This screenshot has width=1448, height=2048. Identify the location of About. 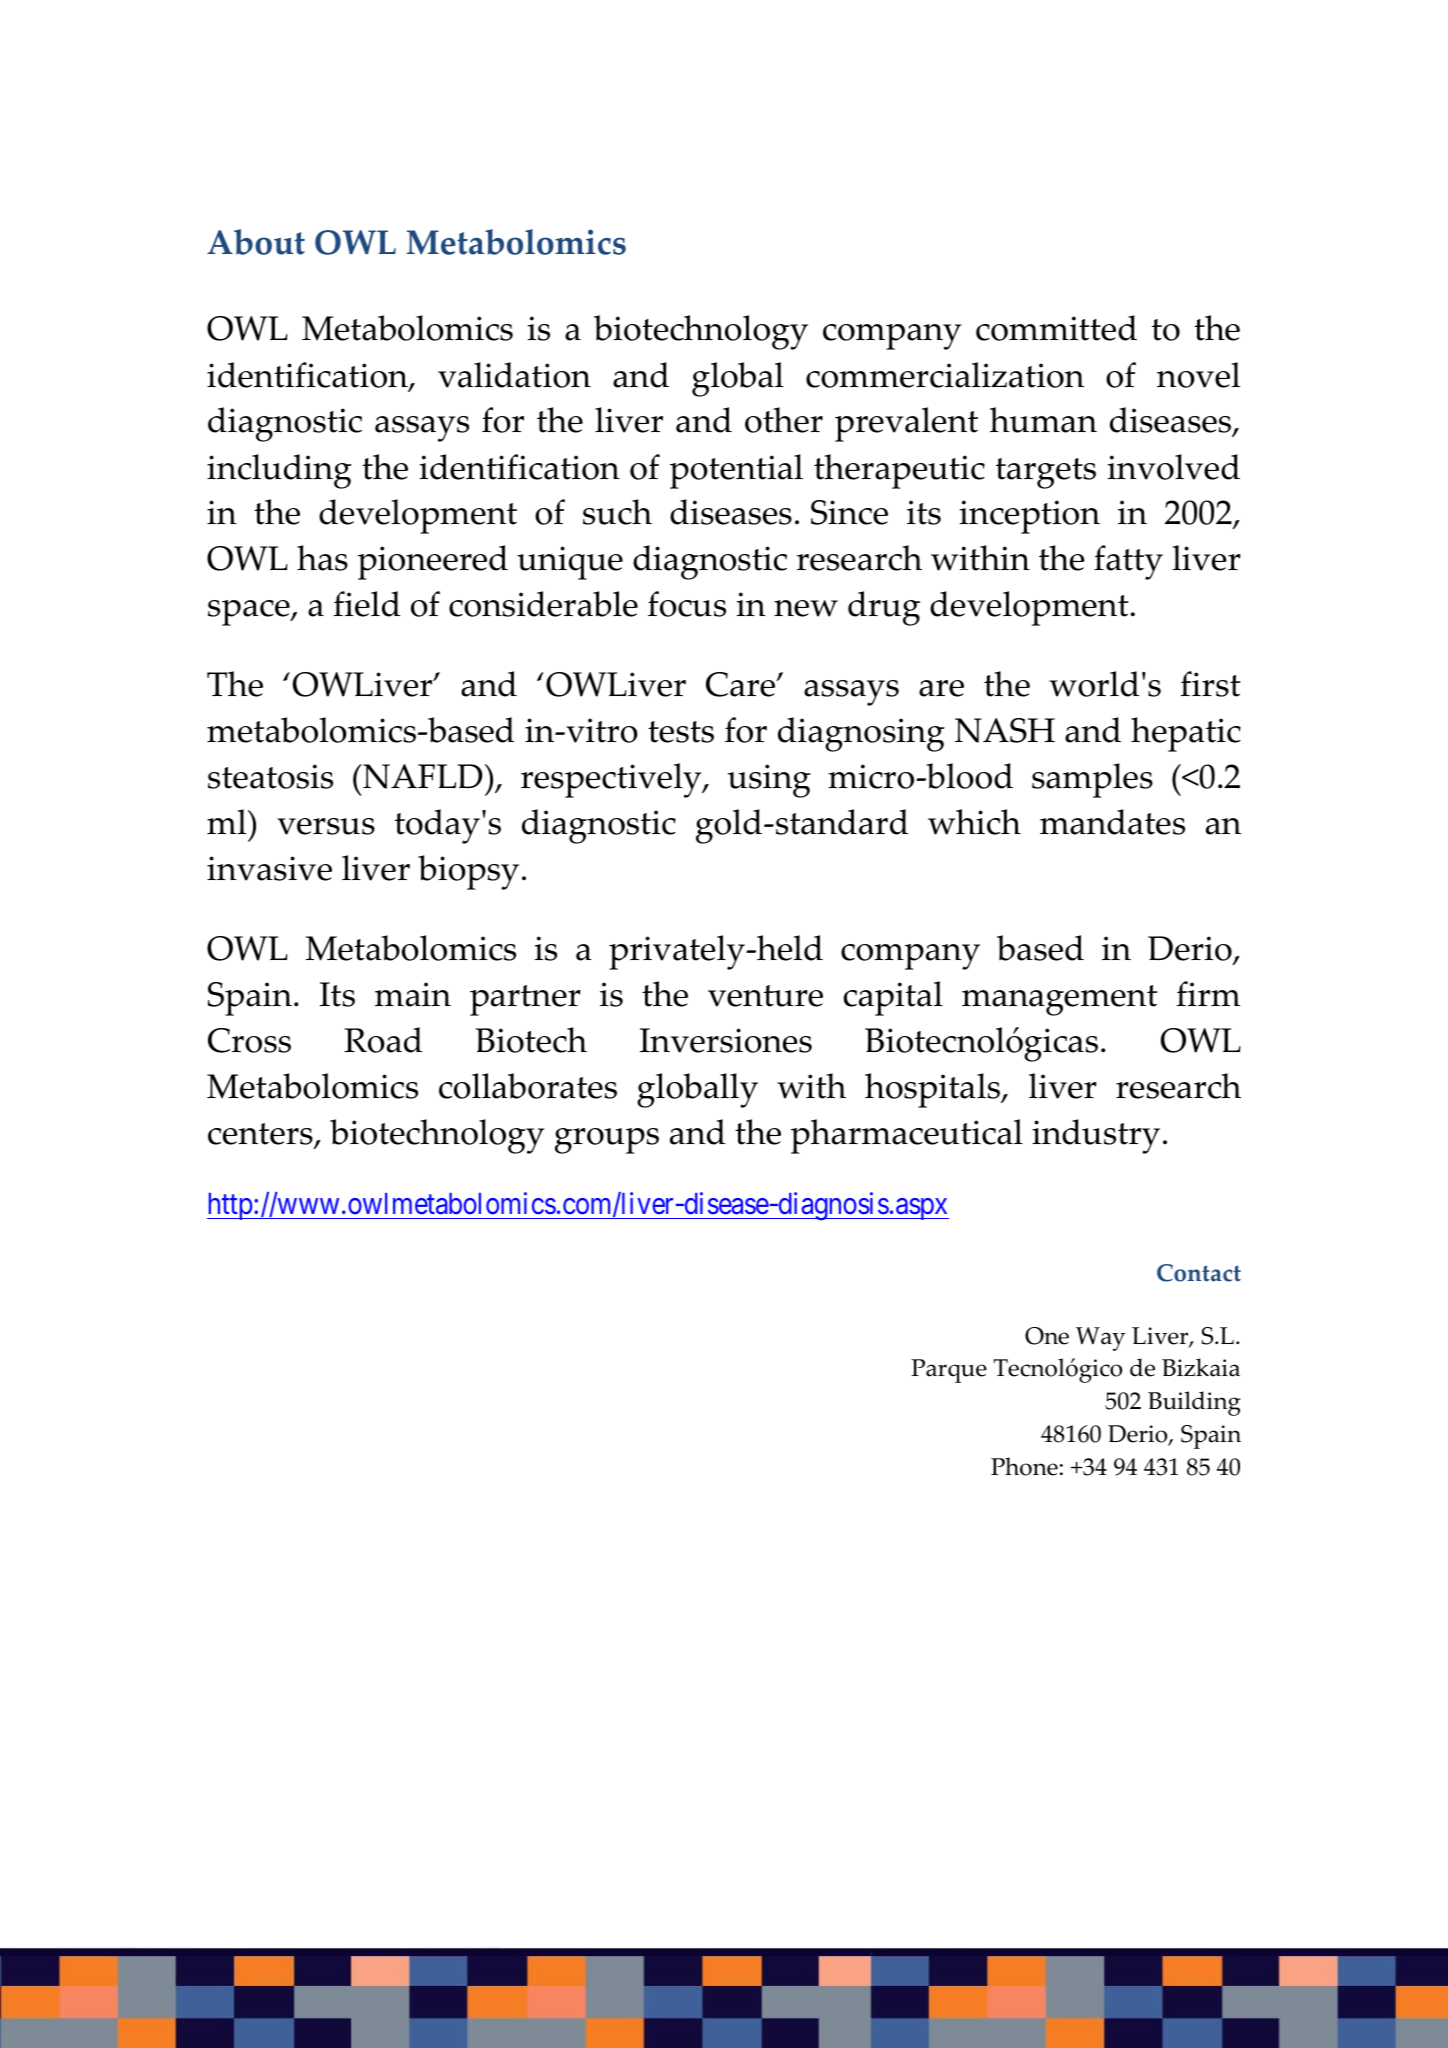
(256, 242).
